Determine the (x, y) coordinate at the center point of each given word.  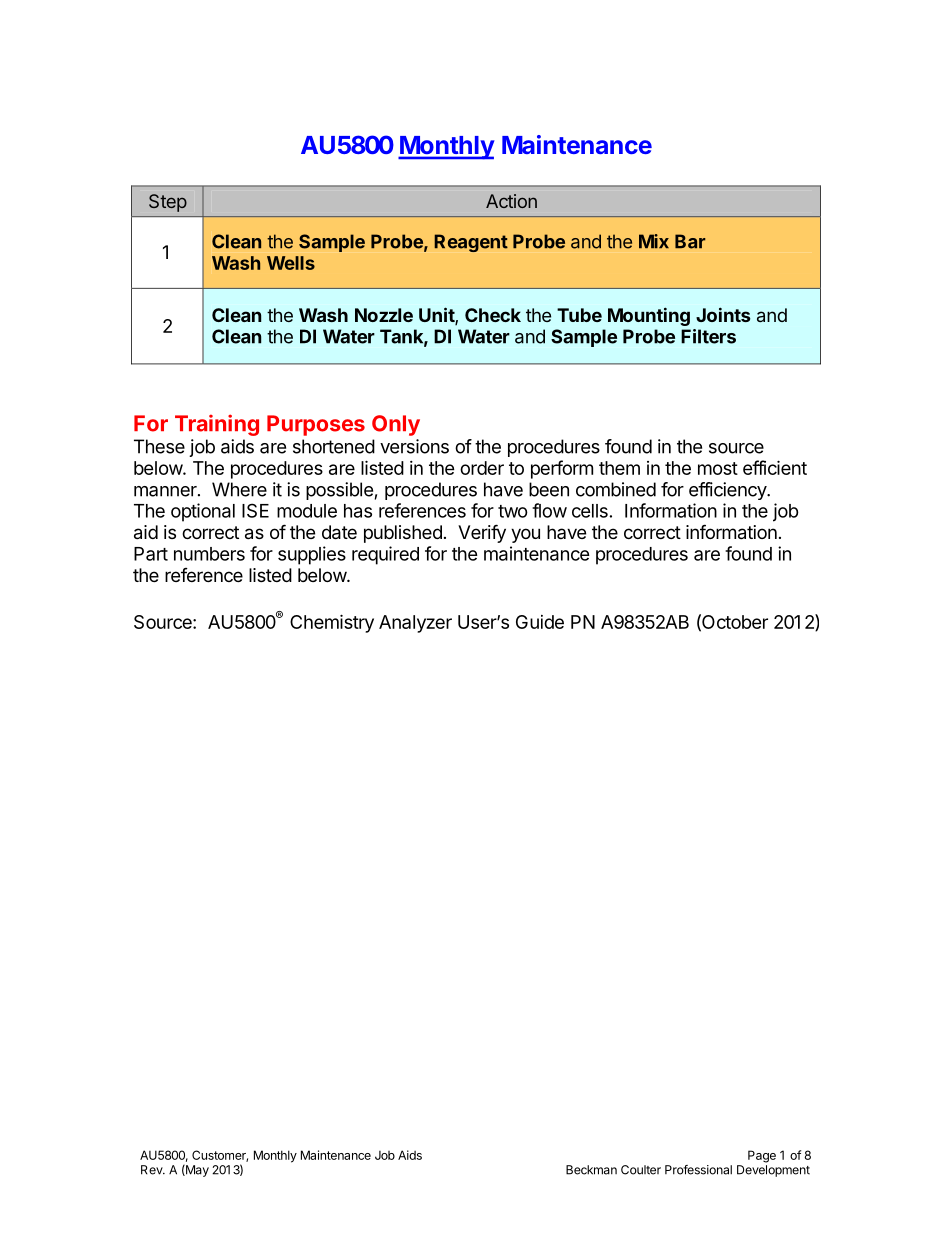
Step (168, 203)
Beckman (591, 1170)
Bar (690, 241)
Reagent (471, 243)
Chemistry (332, 623)
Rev (152, 1170)
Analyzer (415, 624)
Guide (540, 622)
